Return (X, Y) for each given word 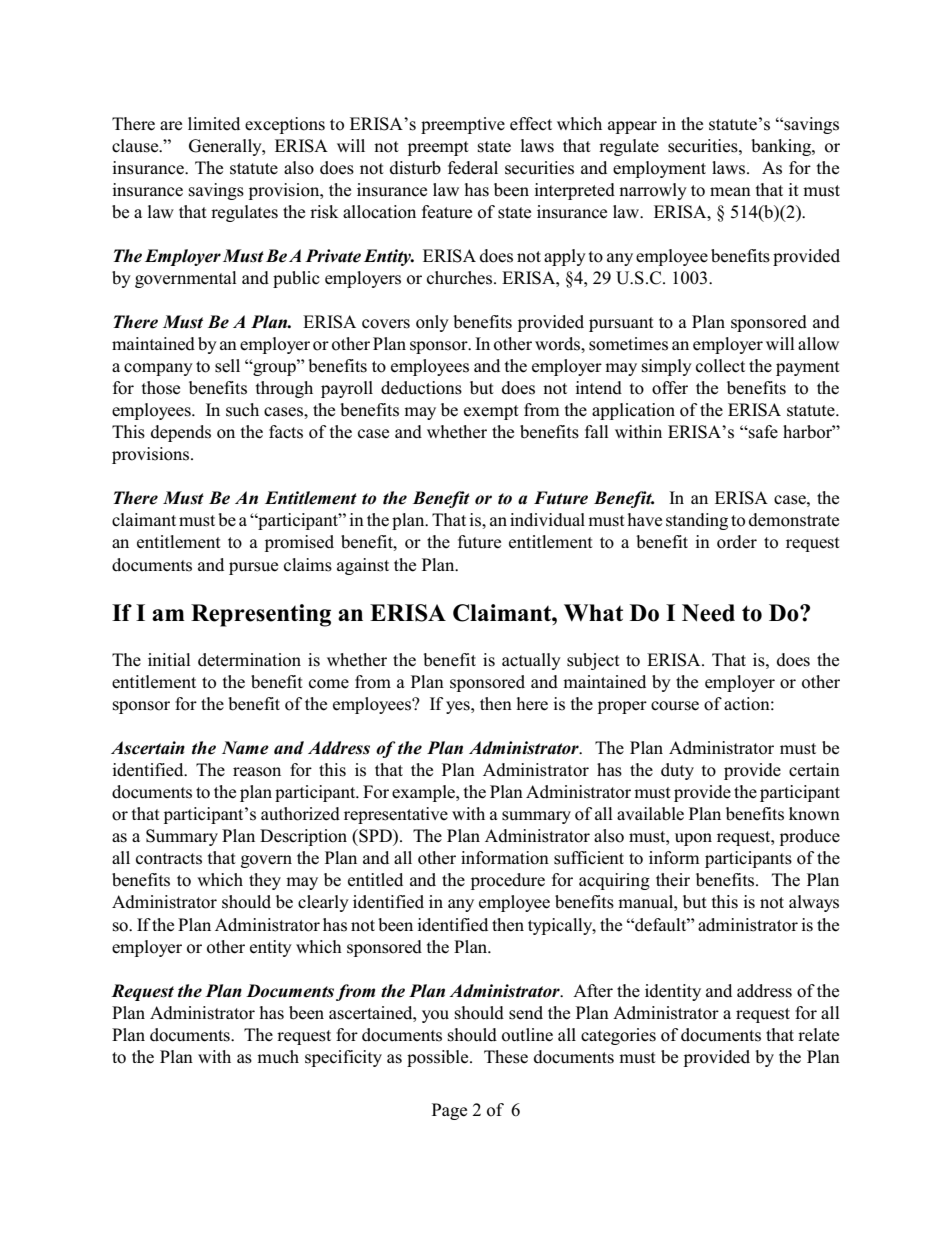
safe (762, 432)
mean (730, 191)
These (506, 1057)
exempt (491, 412)
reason (257, 772)
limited (214, 123)
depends (181, 433)
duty (677, 771)
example (424, 793)
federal (473, 168)
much (278, 1057)
